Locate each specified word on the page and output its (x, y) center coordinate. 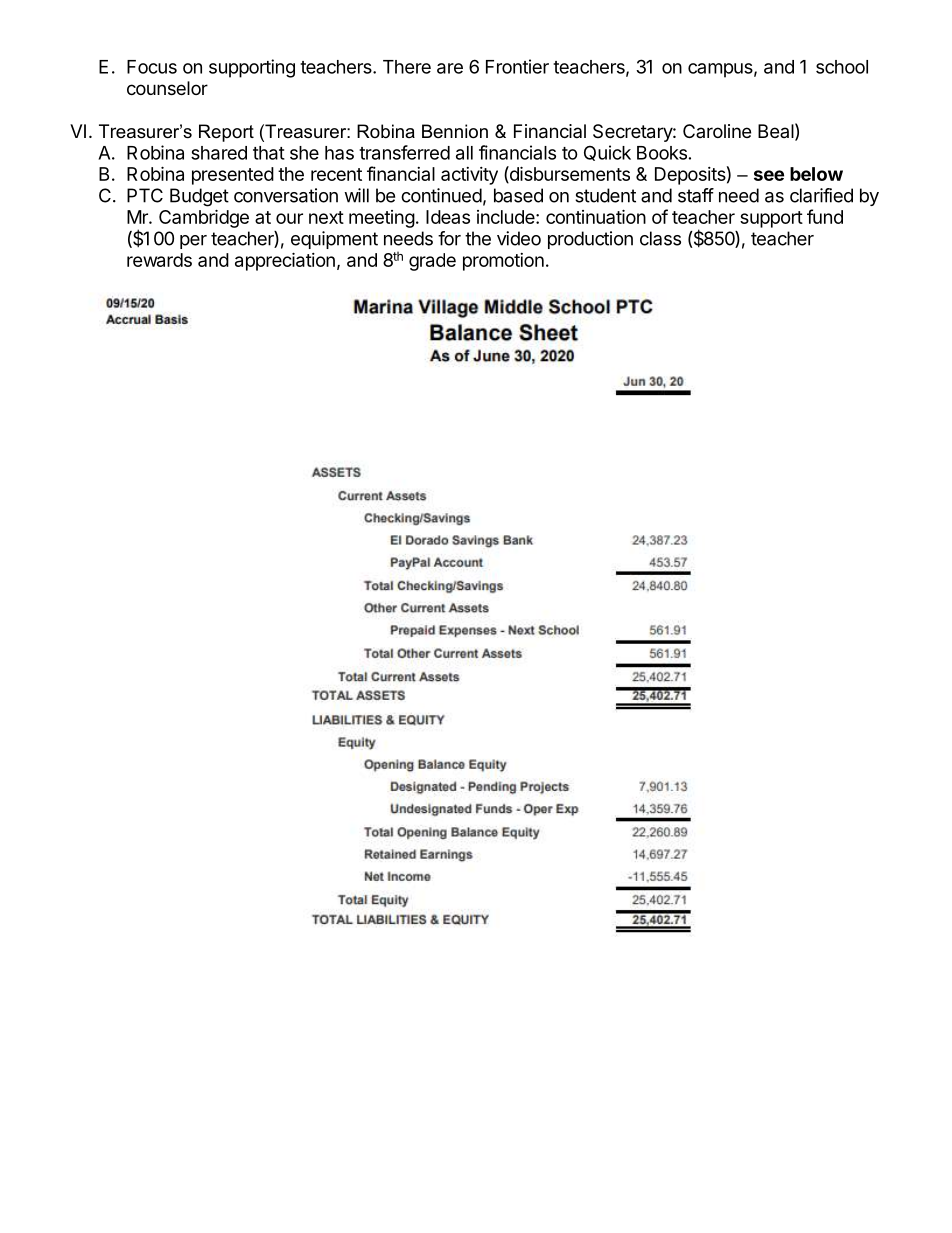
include (506, 217)
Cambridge (204, 218)
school (842, 67)
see (769, 175)
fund (825, 216)
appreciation (285, 261)
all (464, 153)
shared (219, 153)
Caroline (717, 131)
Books (662, 153)
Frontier (517, 66)
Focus (152, 67)
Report (226, 133)
